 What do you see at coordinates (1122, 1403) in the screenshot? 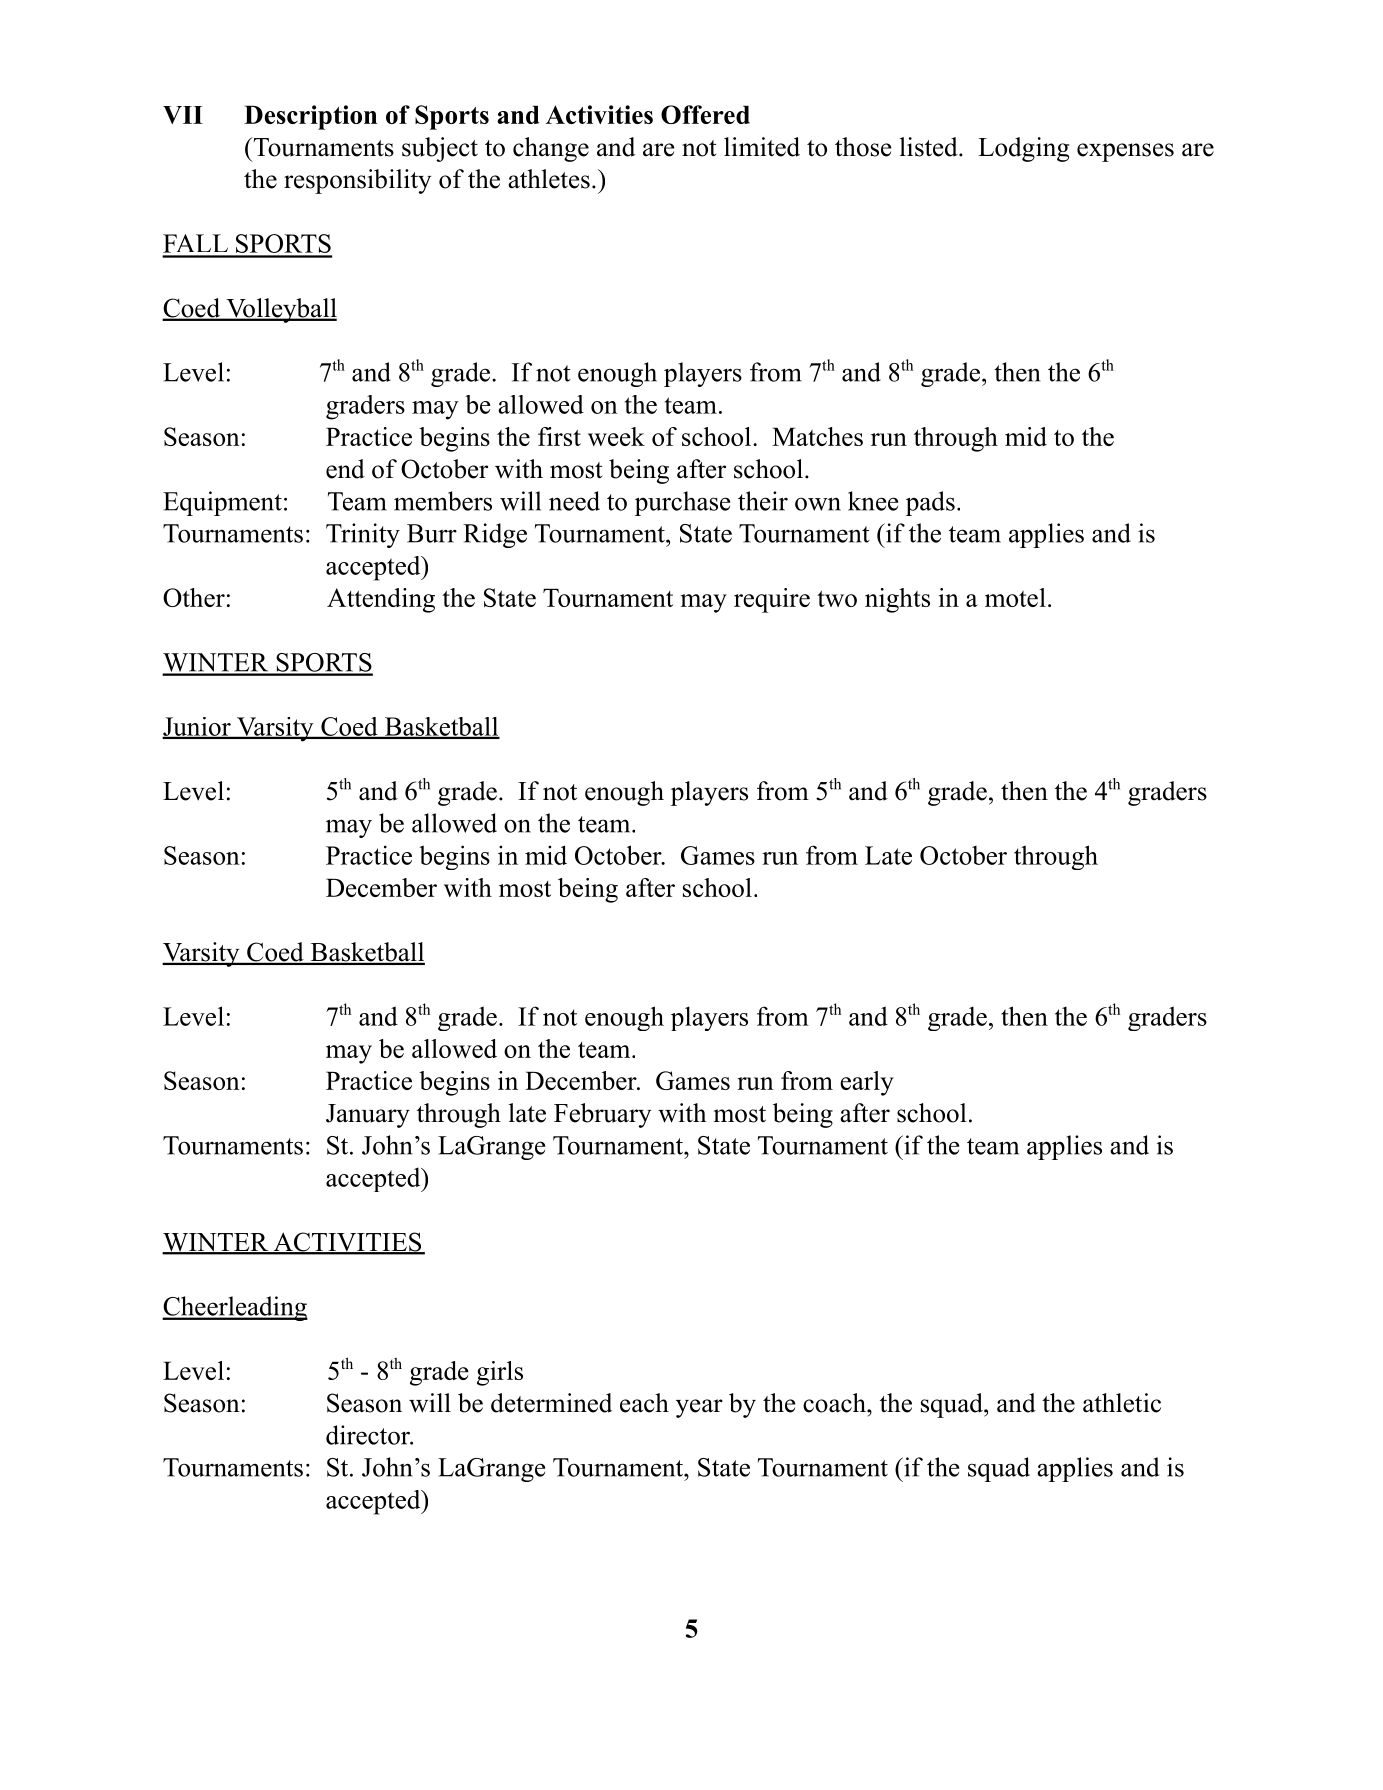
I see `athletic` at bounding box center [1122, 1403].
